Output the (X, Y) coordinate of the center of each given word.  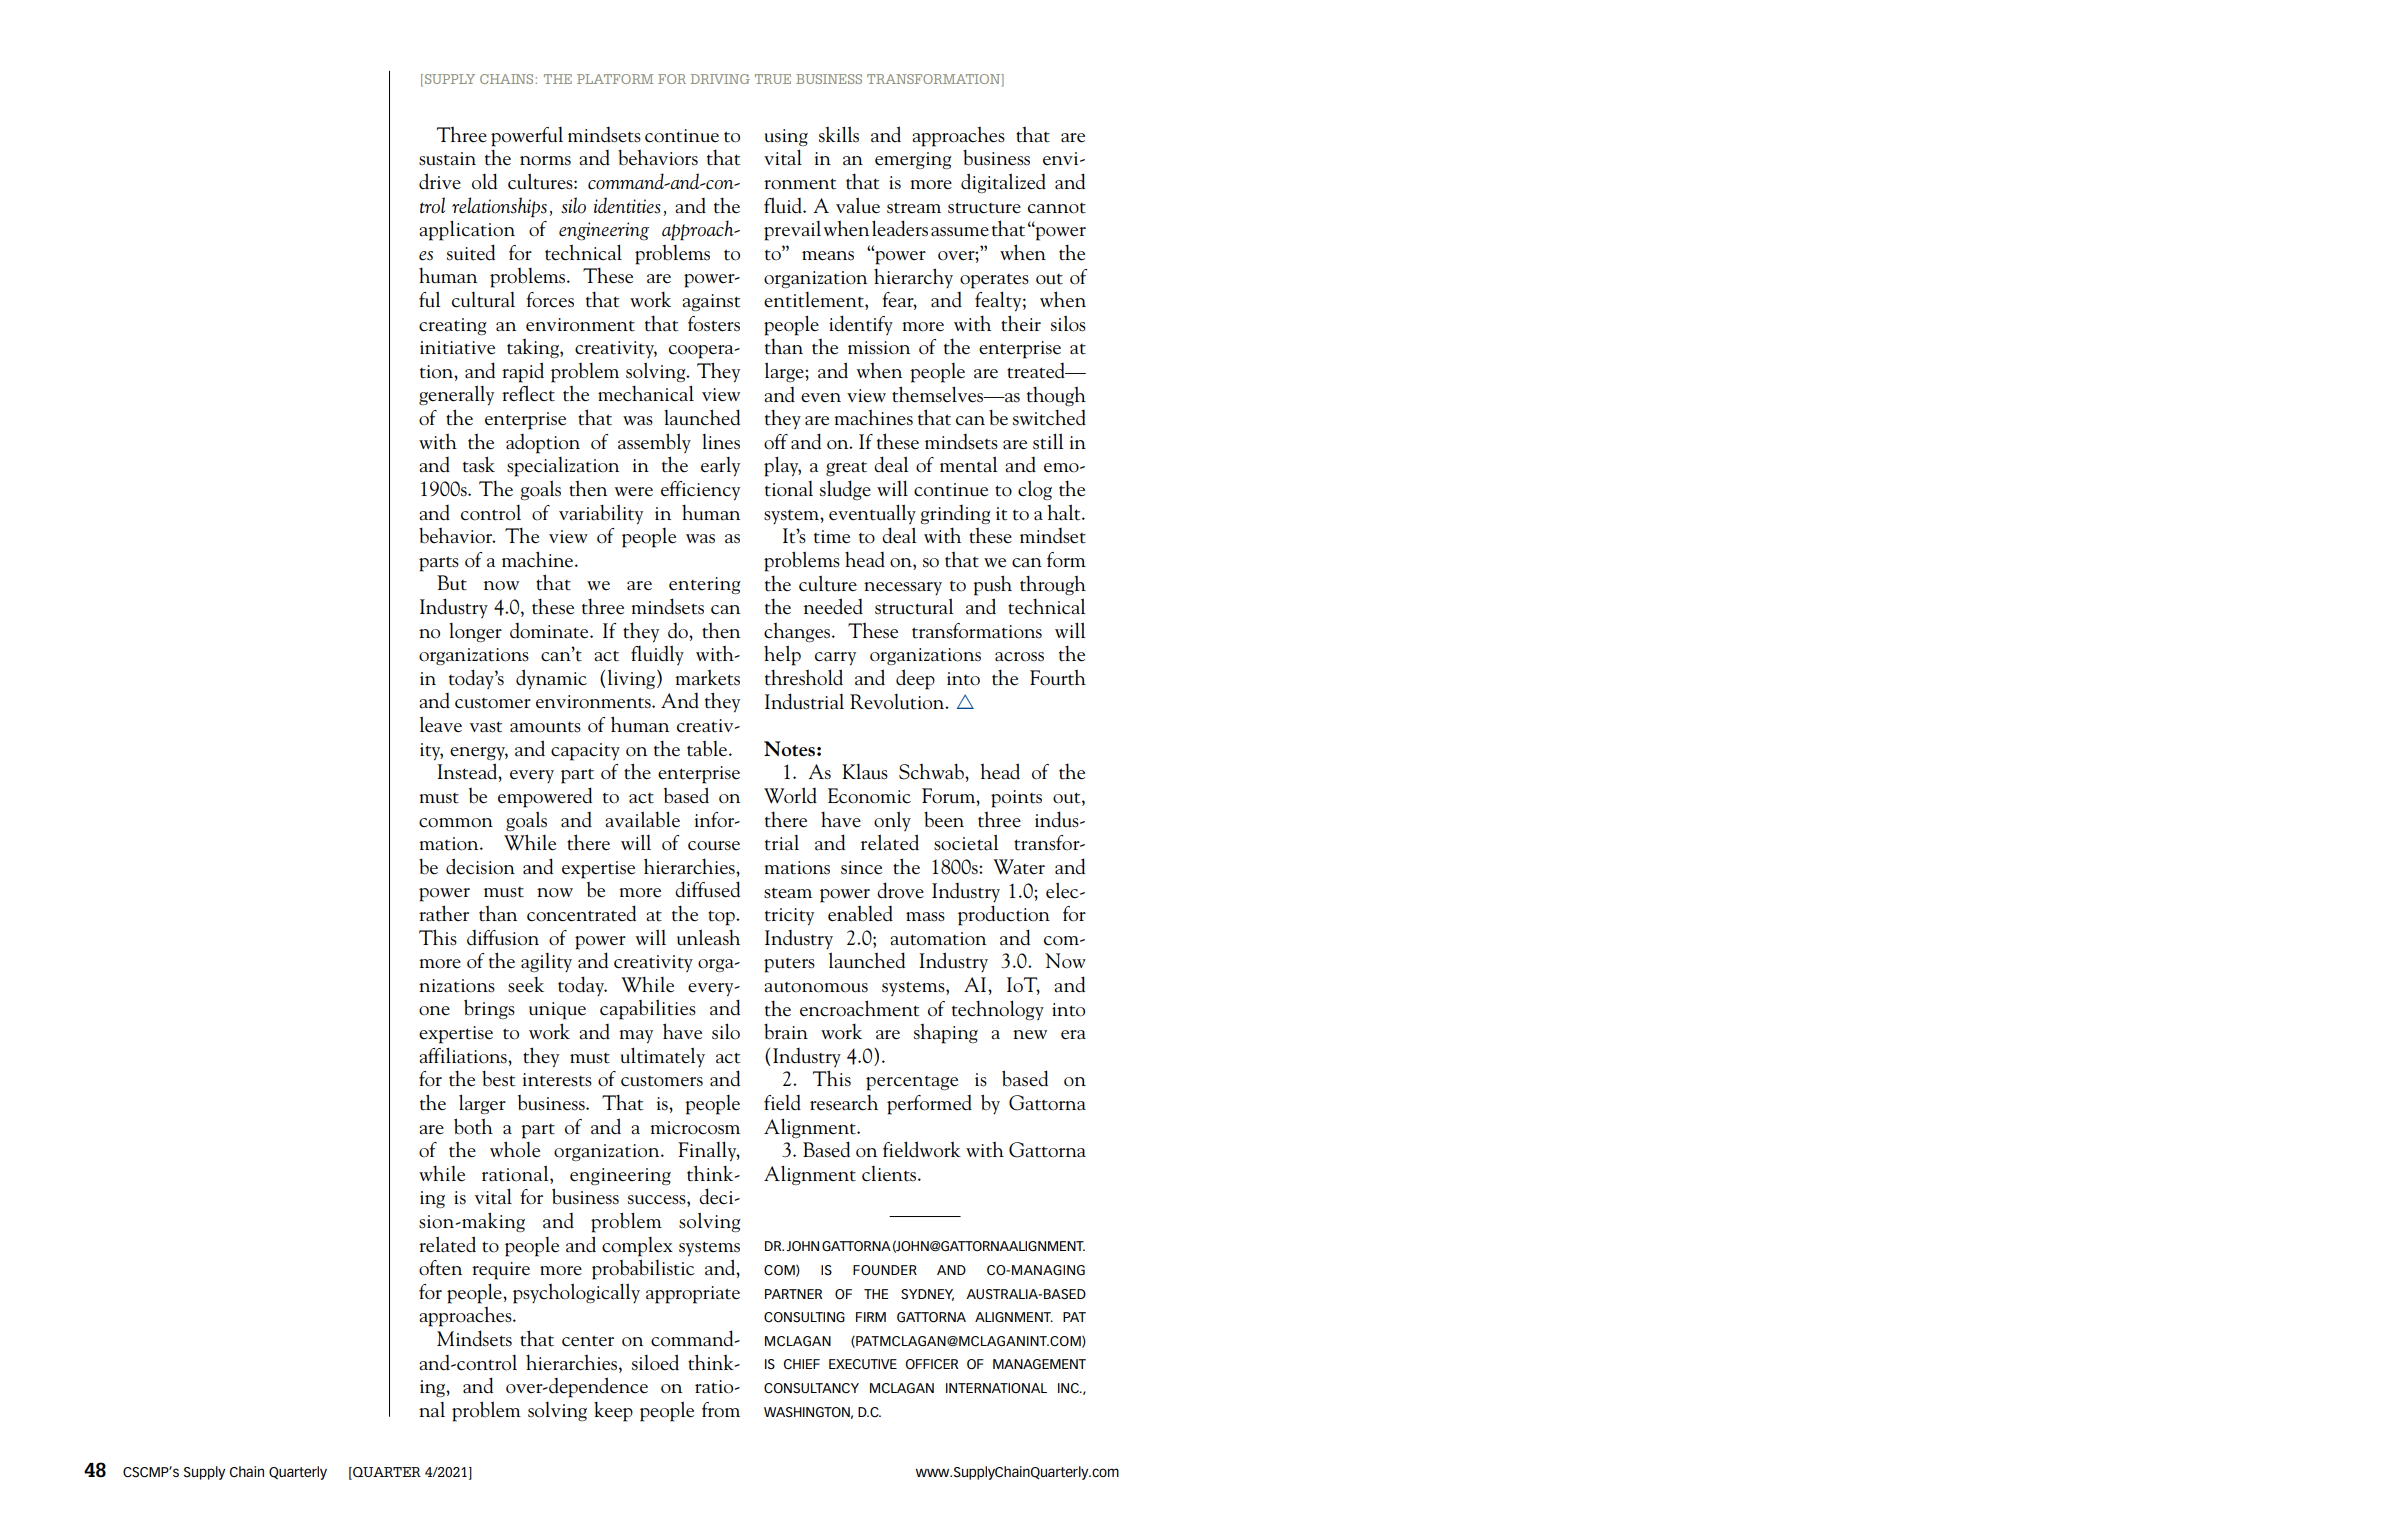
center (588, 1341)
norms (545, 161)
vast (486, 727)
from (721, 1410)
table (707, 749)
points (1016, 799)
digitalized (1003, 183)
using (786, 137)
